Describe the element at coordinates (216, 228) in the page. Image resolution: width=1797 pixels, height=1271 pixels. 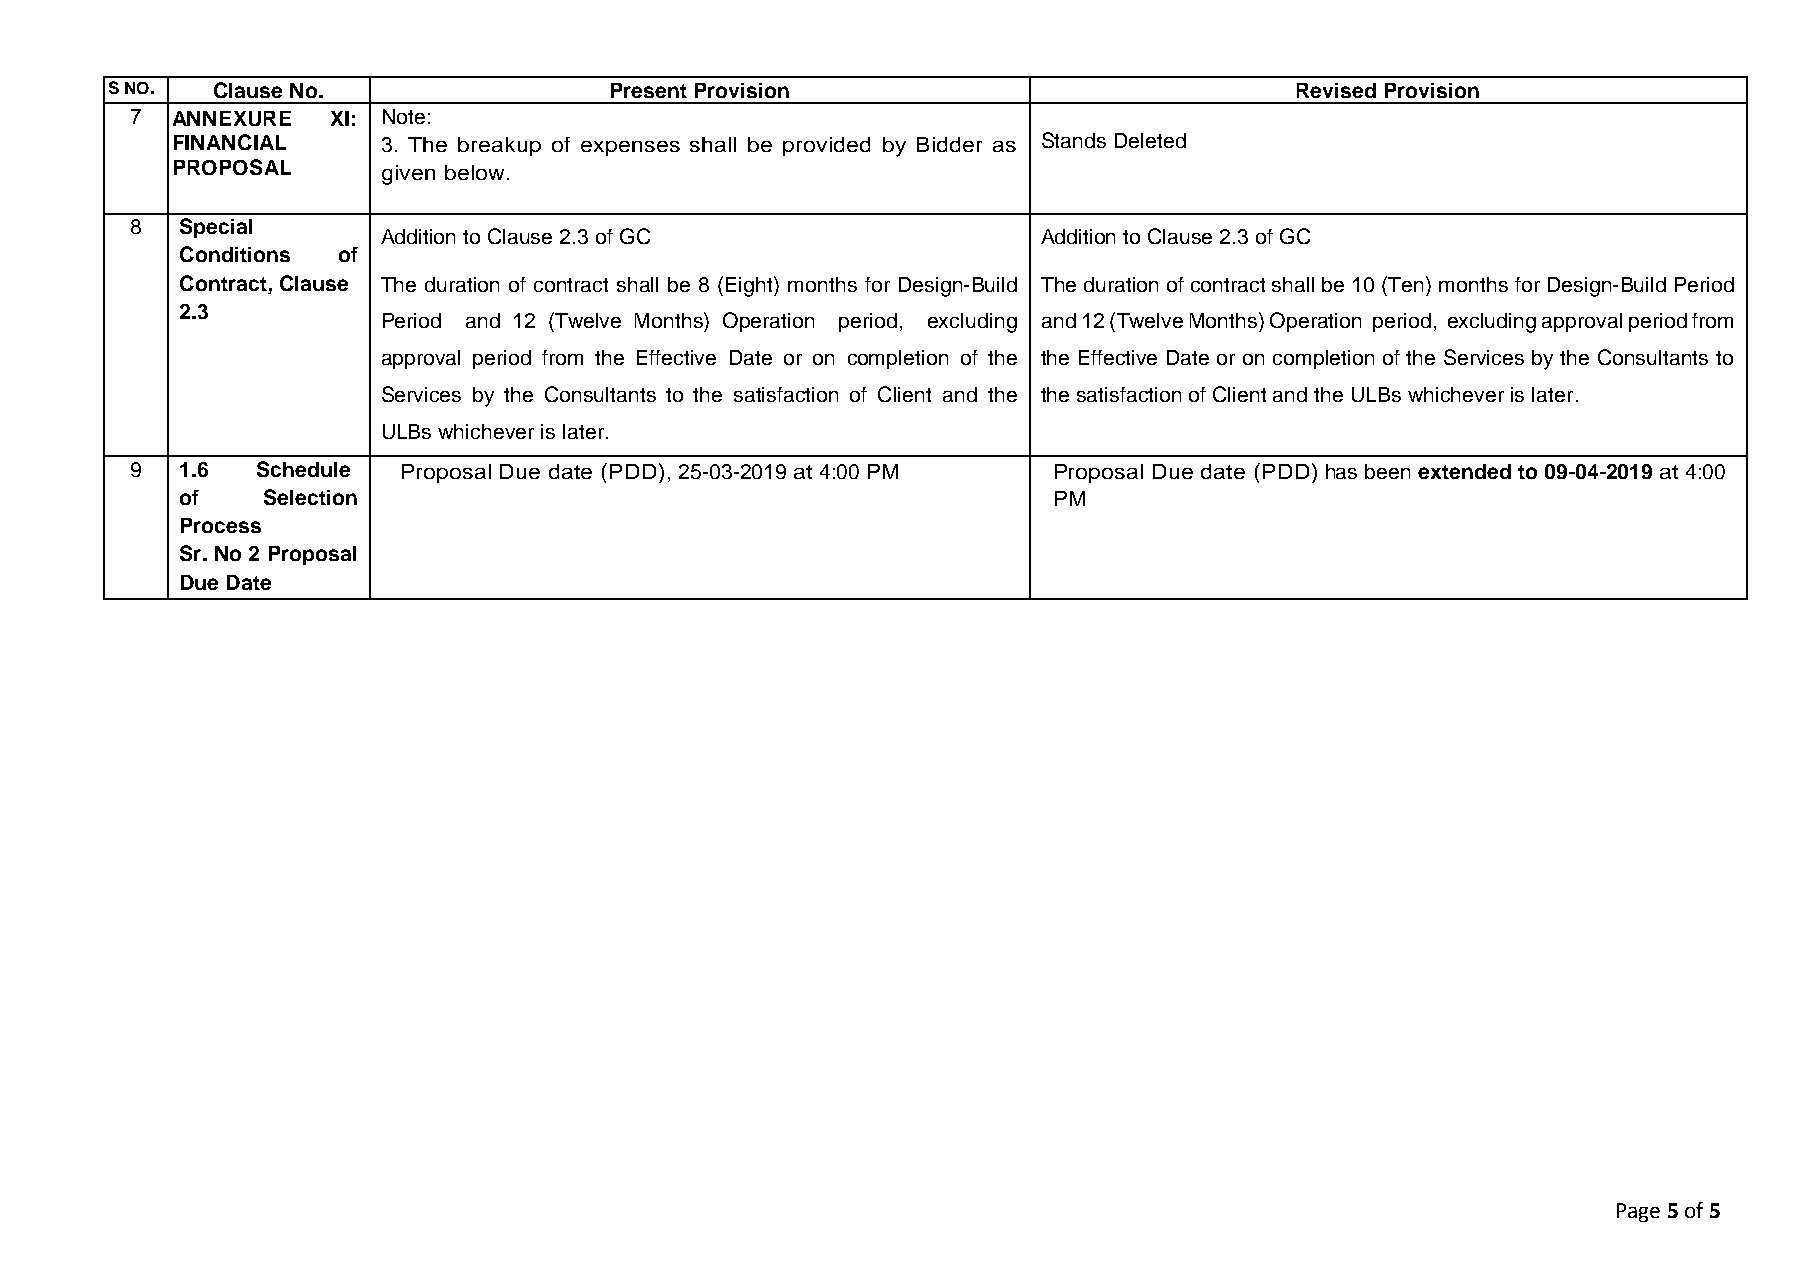
I see `Special` at that location.
